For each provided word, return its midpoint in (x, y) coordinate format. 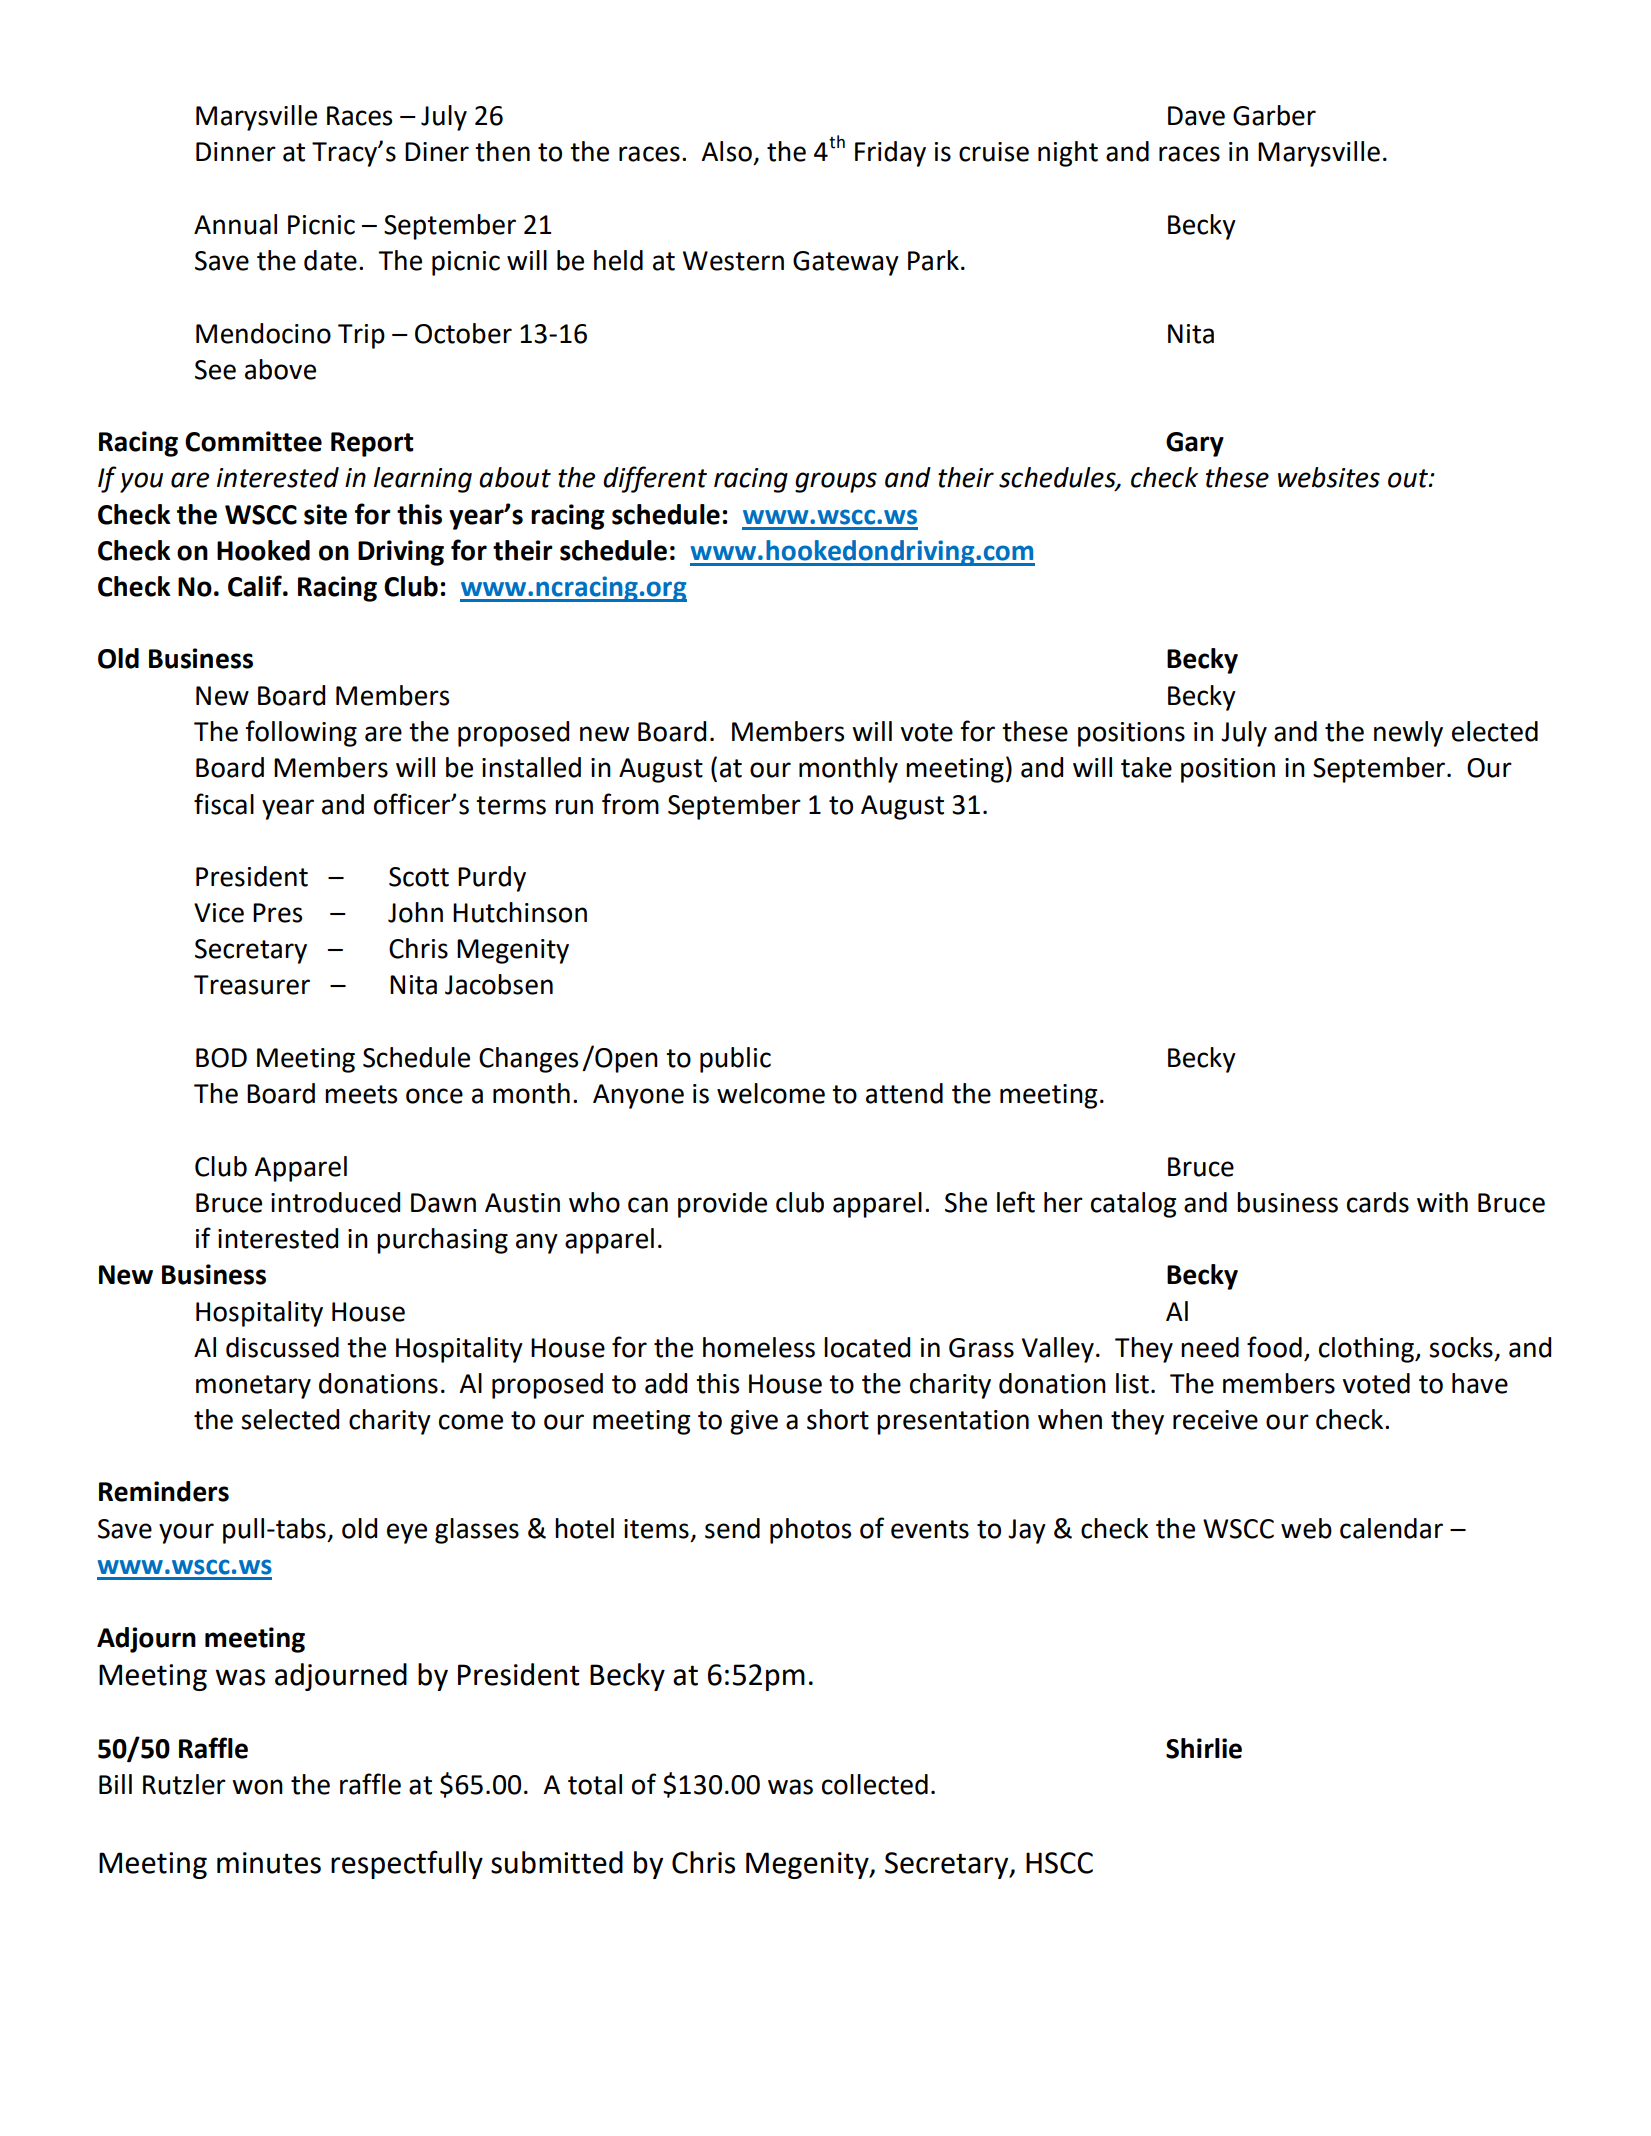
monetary (253, 1387)
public (735, 1060)
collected (875, 1784)
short (838, 1419)
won (257, 1787)
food (1274, 1347)
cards (1378, 1202)
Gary (1195, 444)
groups (836, 482)
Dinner (236, 152)
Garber (1274, 115)
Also (726, 151)
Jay (1027, 1531)
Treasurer (252, 985)
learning (423, 480)
